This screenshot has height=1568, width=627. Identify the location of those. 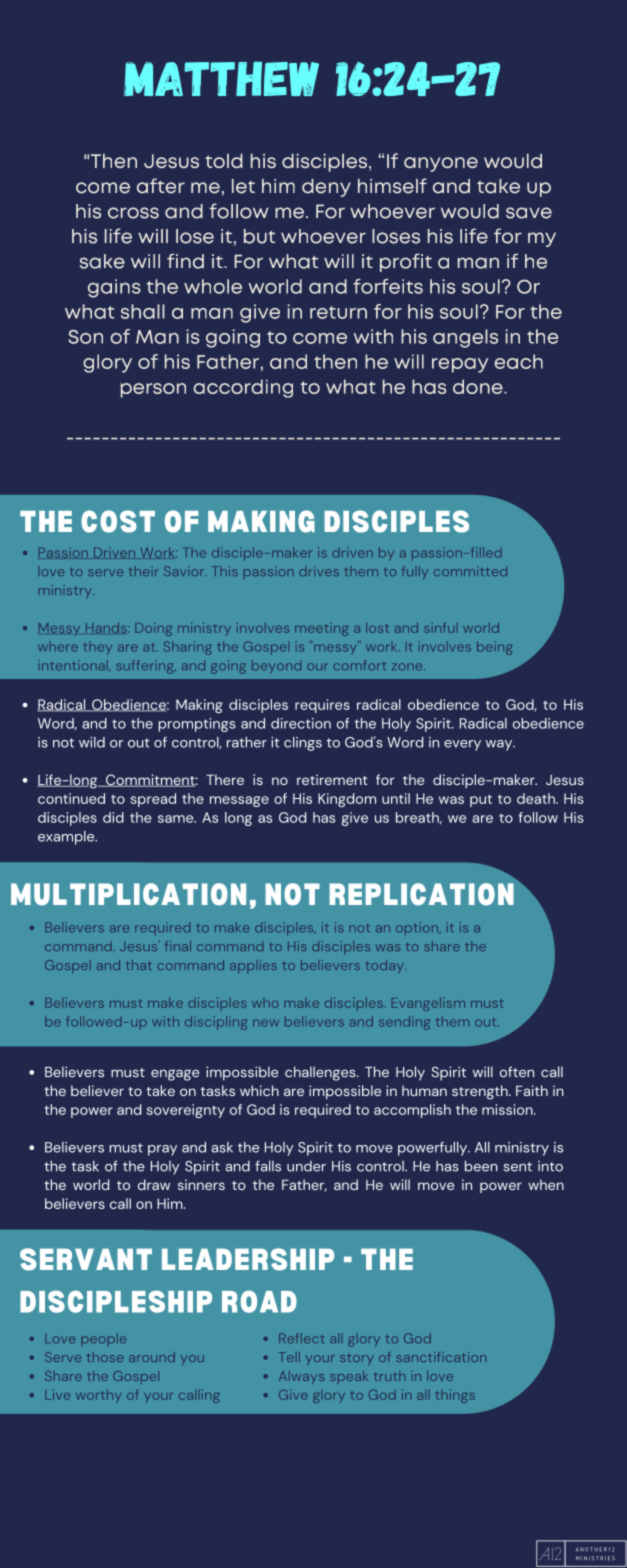
(105, 1357).
